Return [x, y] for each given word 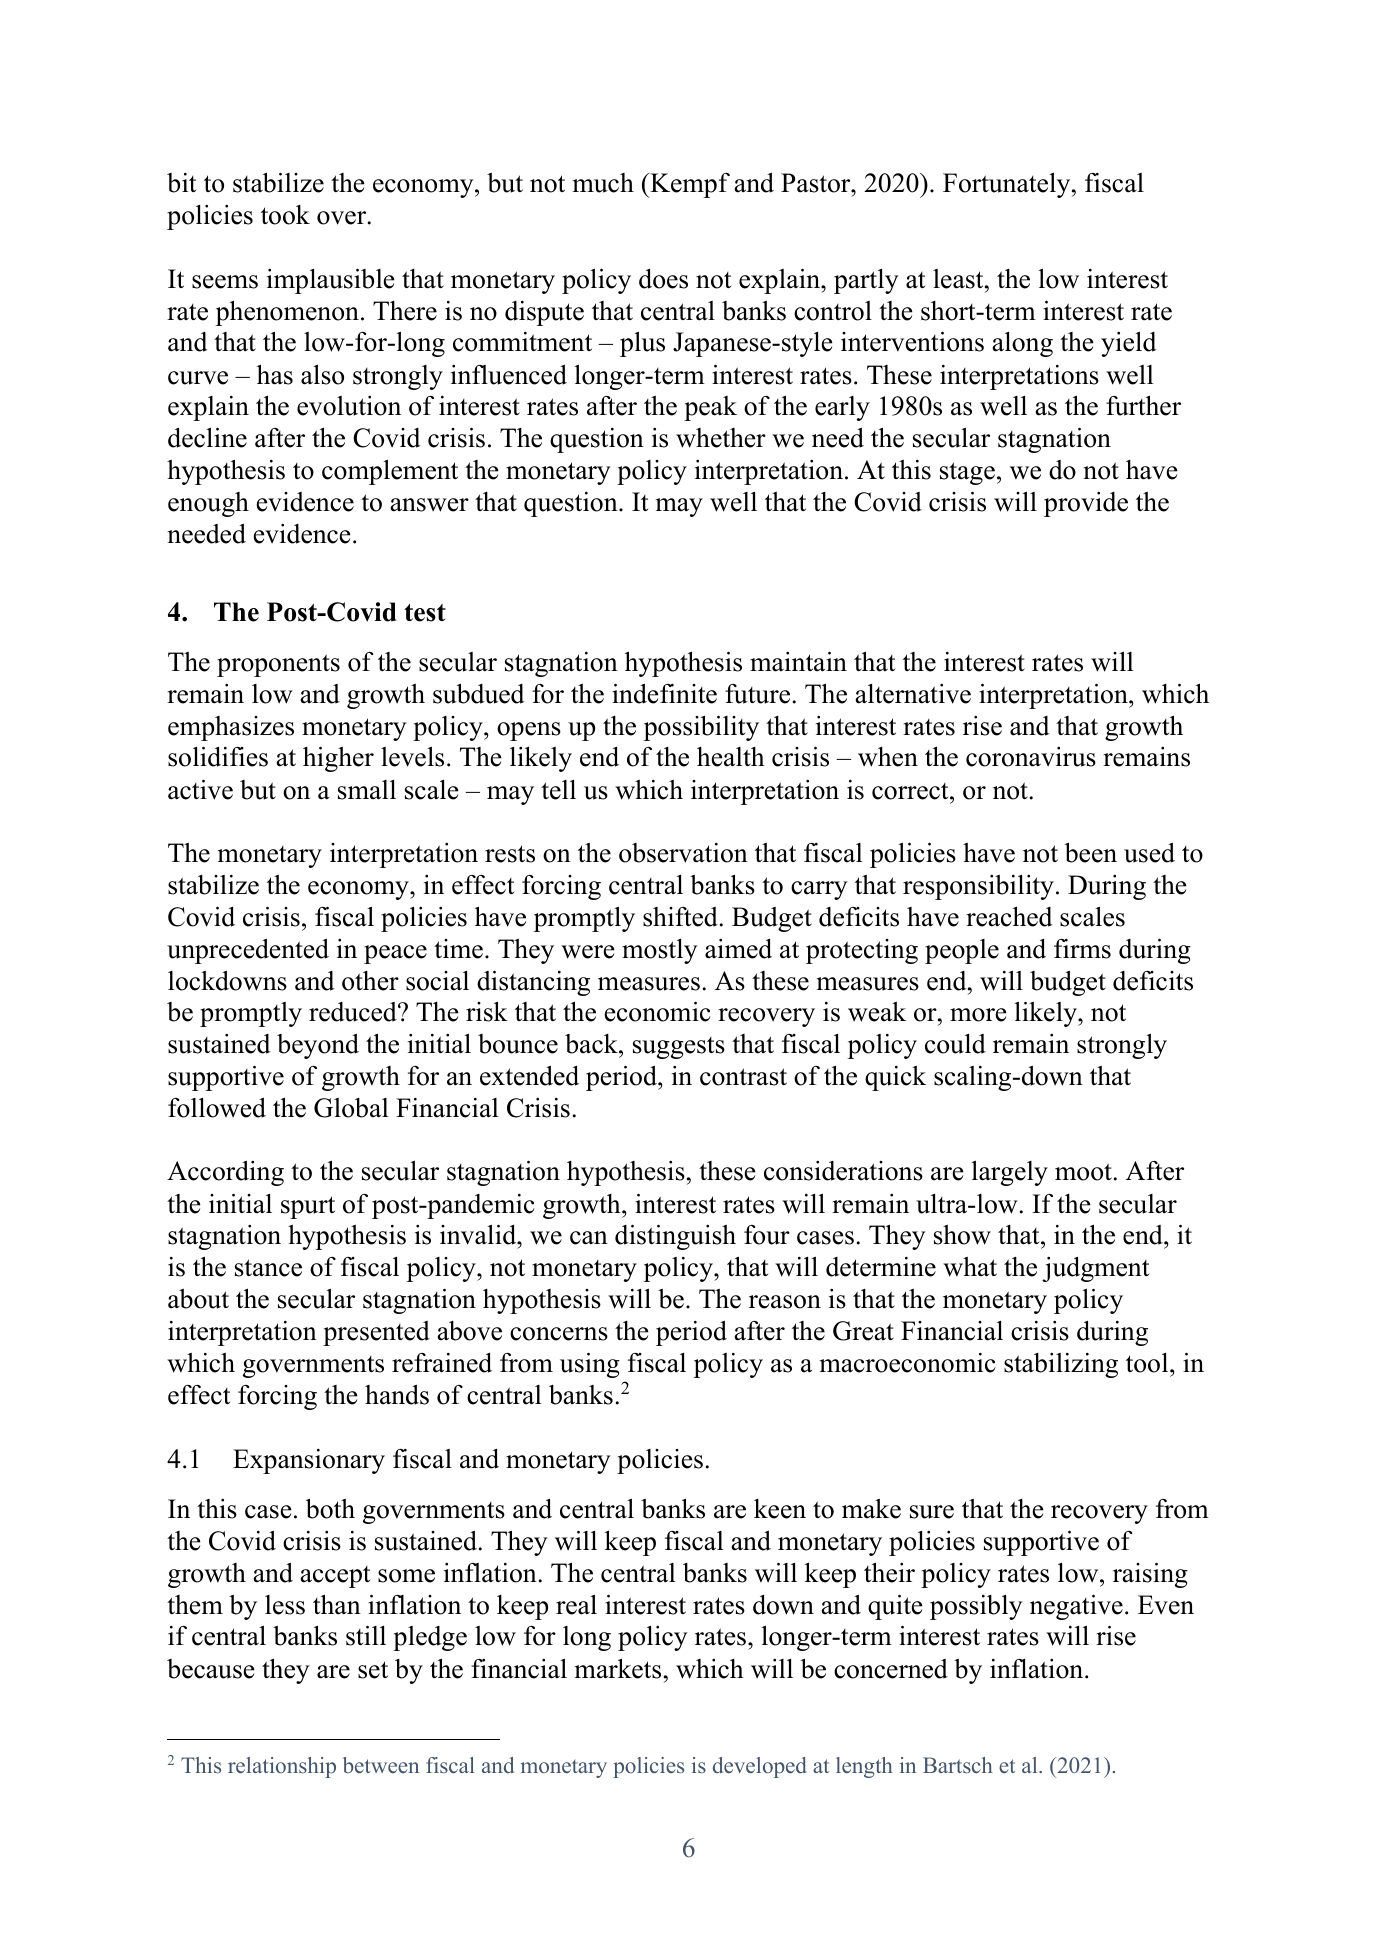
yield [1129, 344]
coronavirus [1031, 757]
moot [1083, 1172]
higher [338, 759]
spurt [308, 1207]
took [285, 215]
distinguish [675, 1237]
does [663, 279]
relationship [282, 1767]
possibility [701, 728]
